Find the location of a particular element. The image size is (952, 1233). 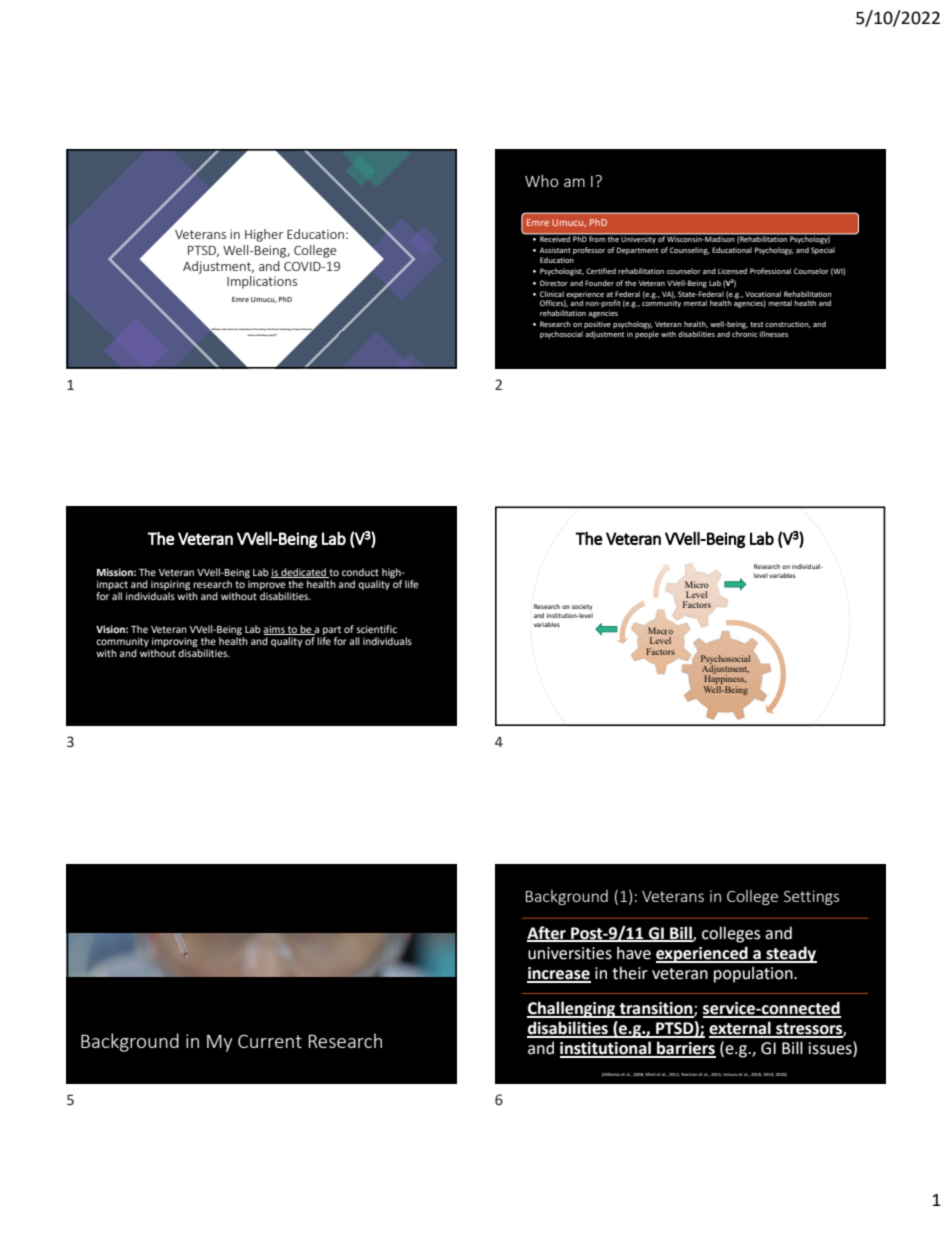

Licensed is located at coordinates (732, 271).
